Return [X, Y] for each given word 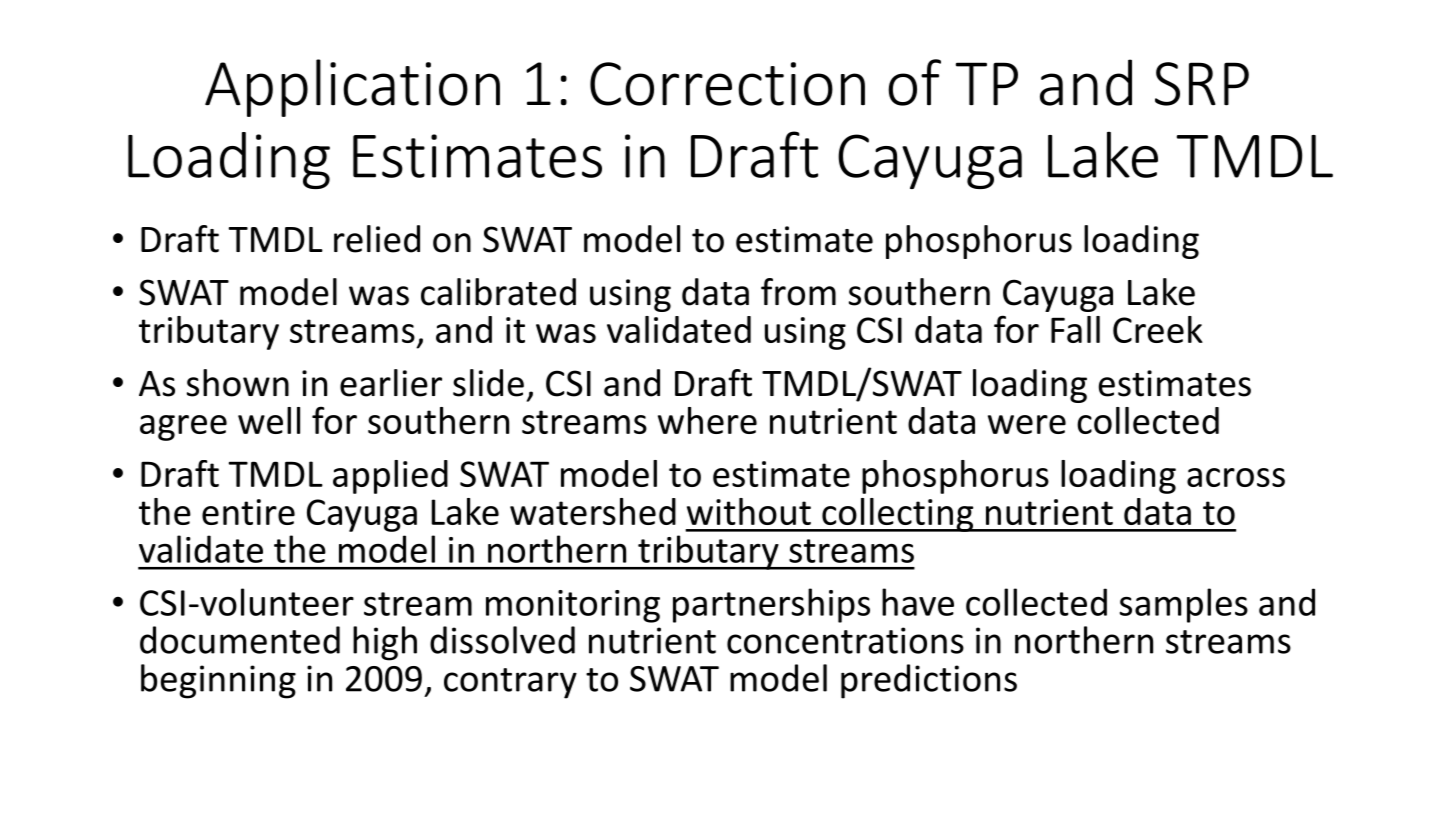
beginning [218, 681]
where [707, 420]
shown [238, 383]
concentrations [845, 640]
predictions [929, 681]
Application [352, 88]
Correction [727, 84]
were [1027, 424]
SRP [1202, 84]
